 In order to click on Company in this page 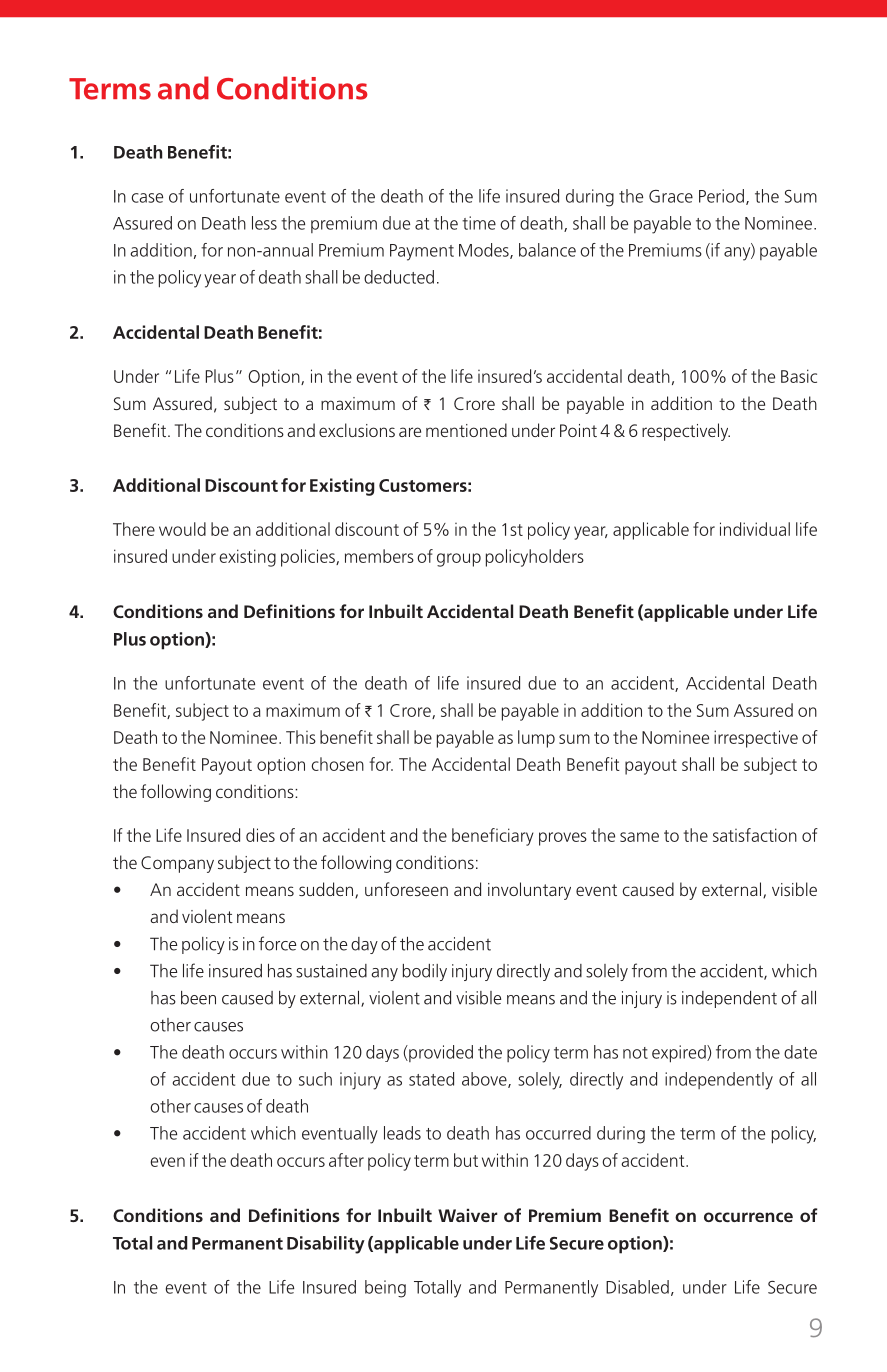, I will do `click(177, 864)`.
